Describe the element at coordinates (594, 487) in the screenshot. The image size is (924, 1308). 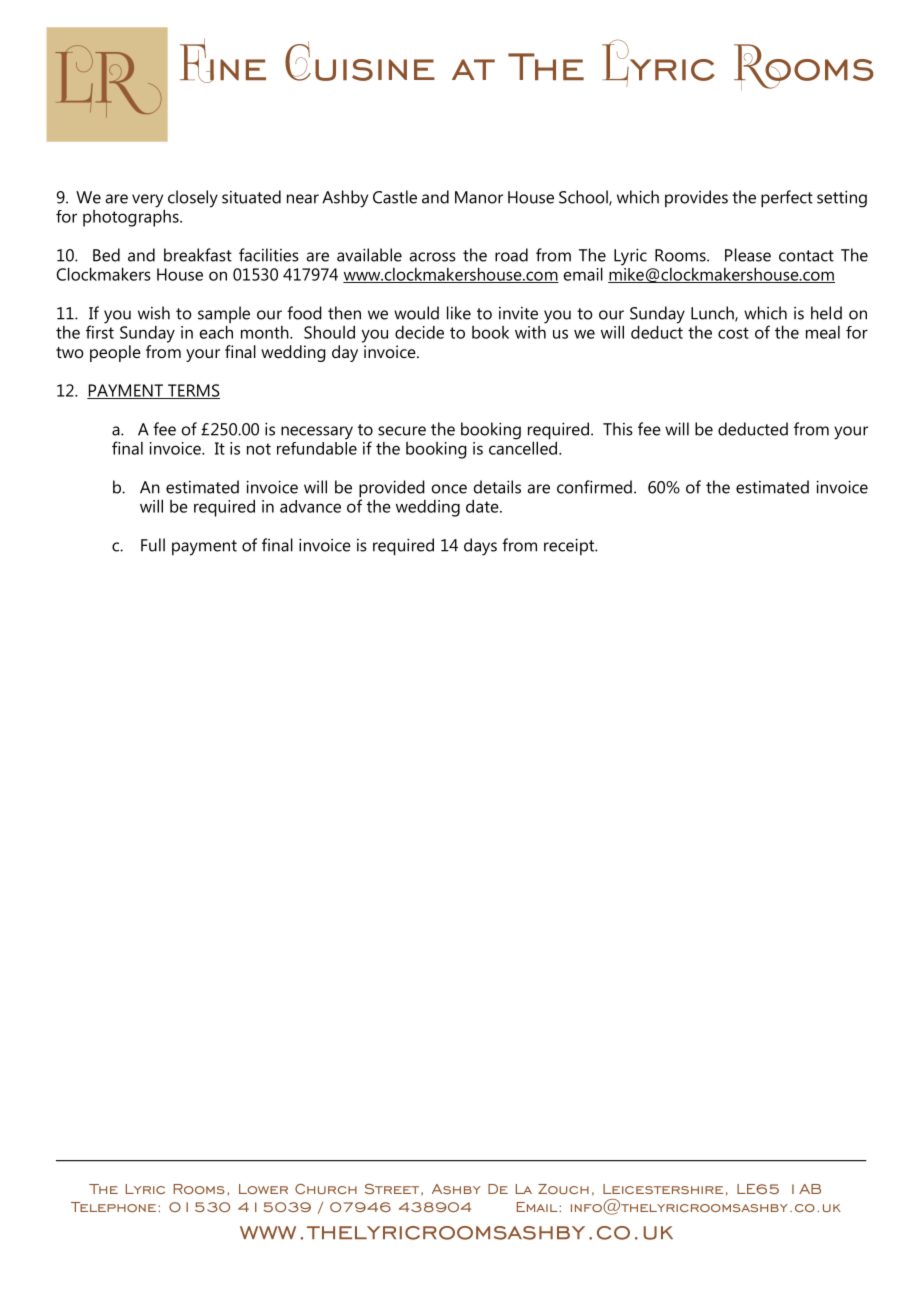
I see `confirmed` at that location.
